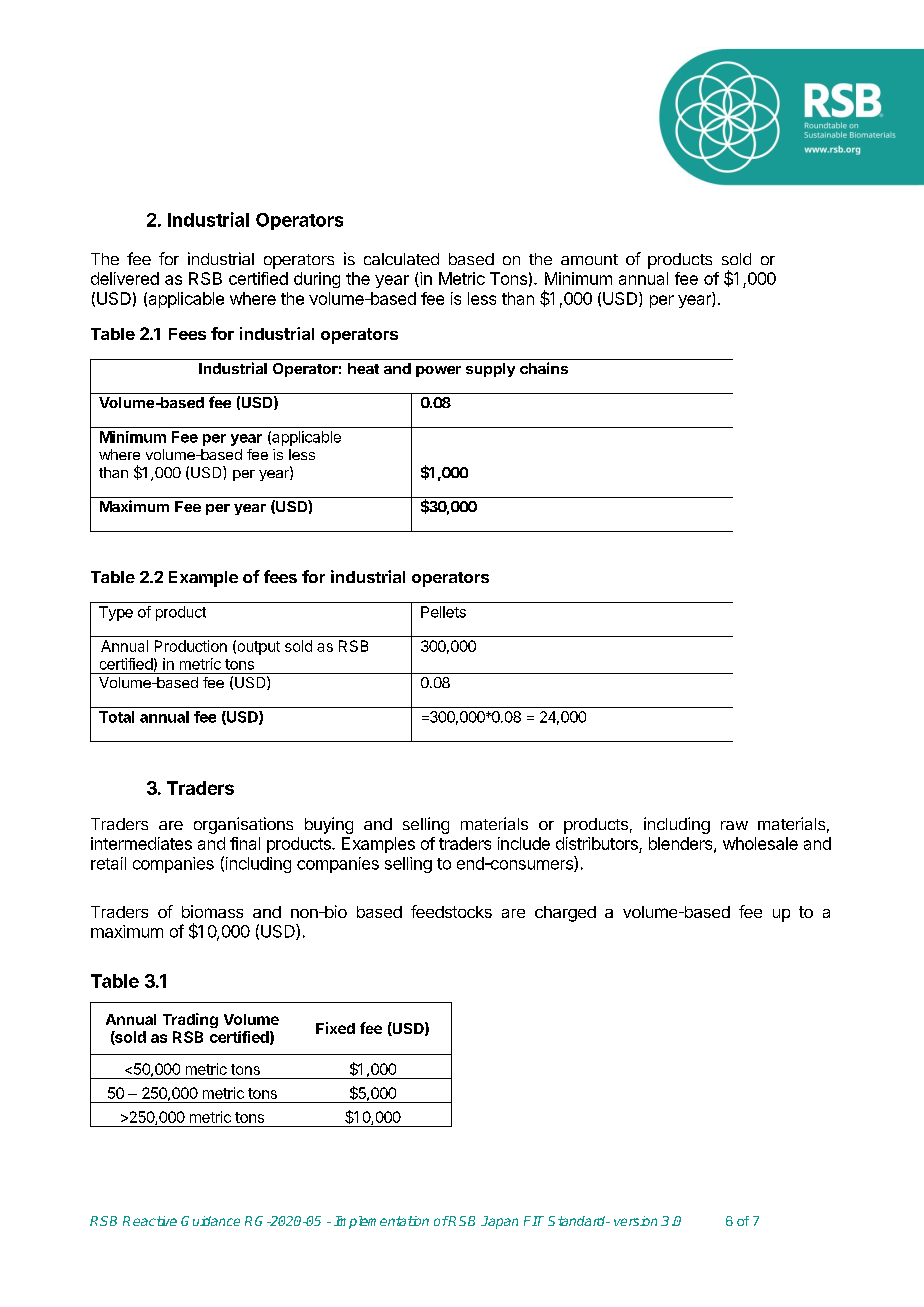 The width and height of the screenshot is (924, 1307). Describe the element at coordinates (451, 911) in the screenshot. I see `feedstocks` at that location.
